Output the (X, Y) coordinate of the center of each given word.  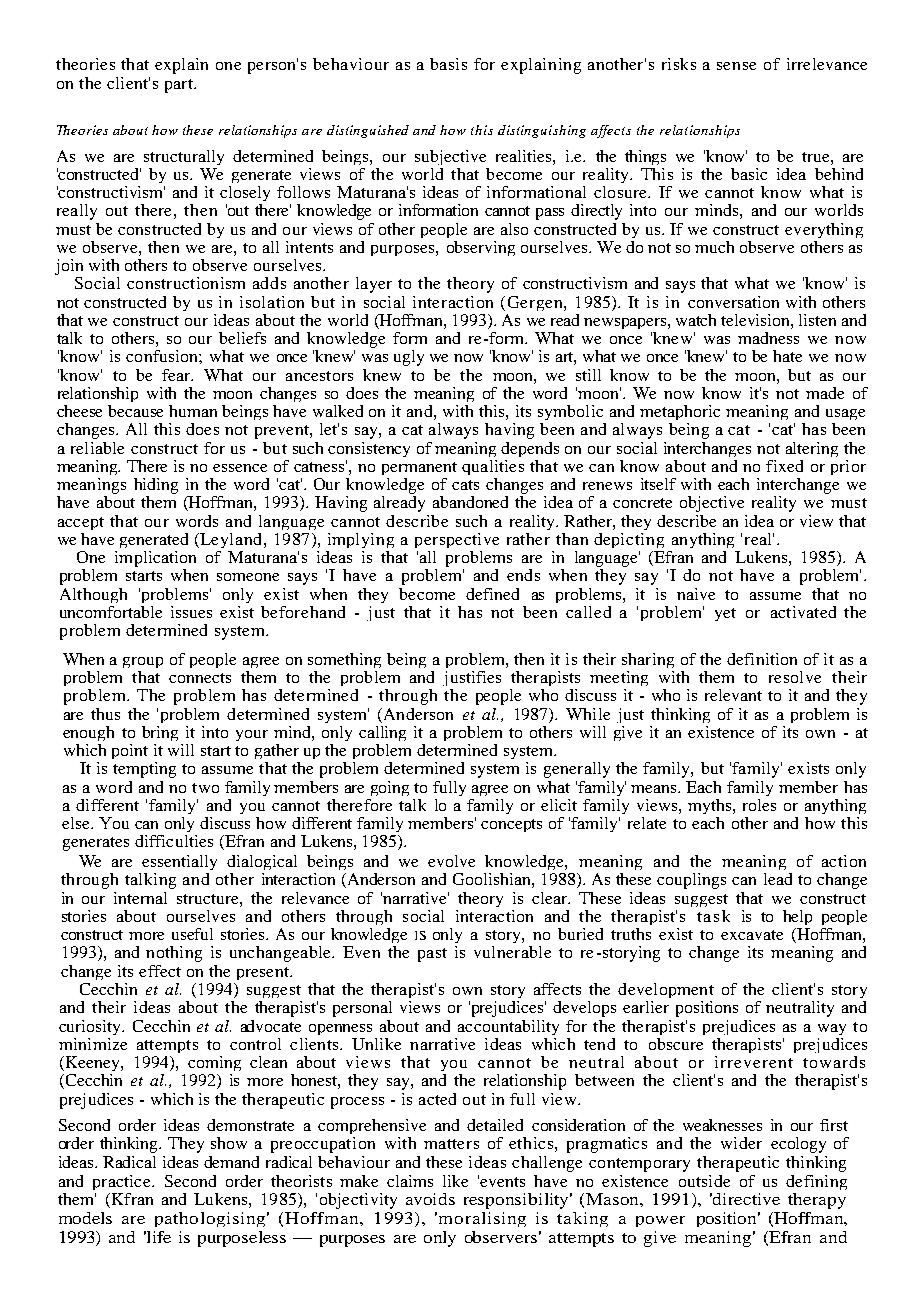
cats (465, 485)
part (180, 86)
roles (759, 805)
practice (123, 1182)
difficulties (174, 841)
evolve (451, 861)
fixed (784, 466)
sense (736, 66)
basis (448, 64)
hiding (156, 487)
